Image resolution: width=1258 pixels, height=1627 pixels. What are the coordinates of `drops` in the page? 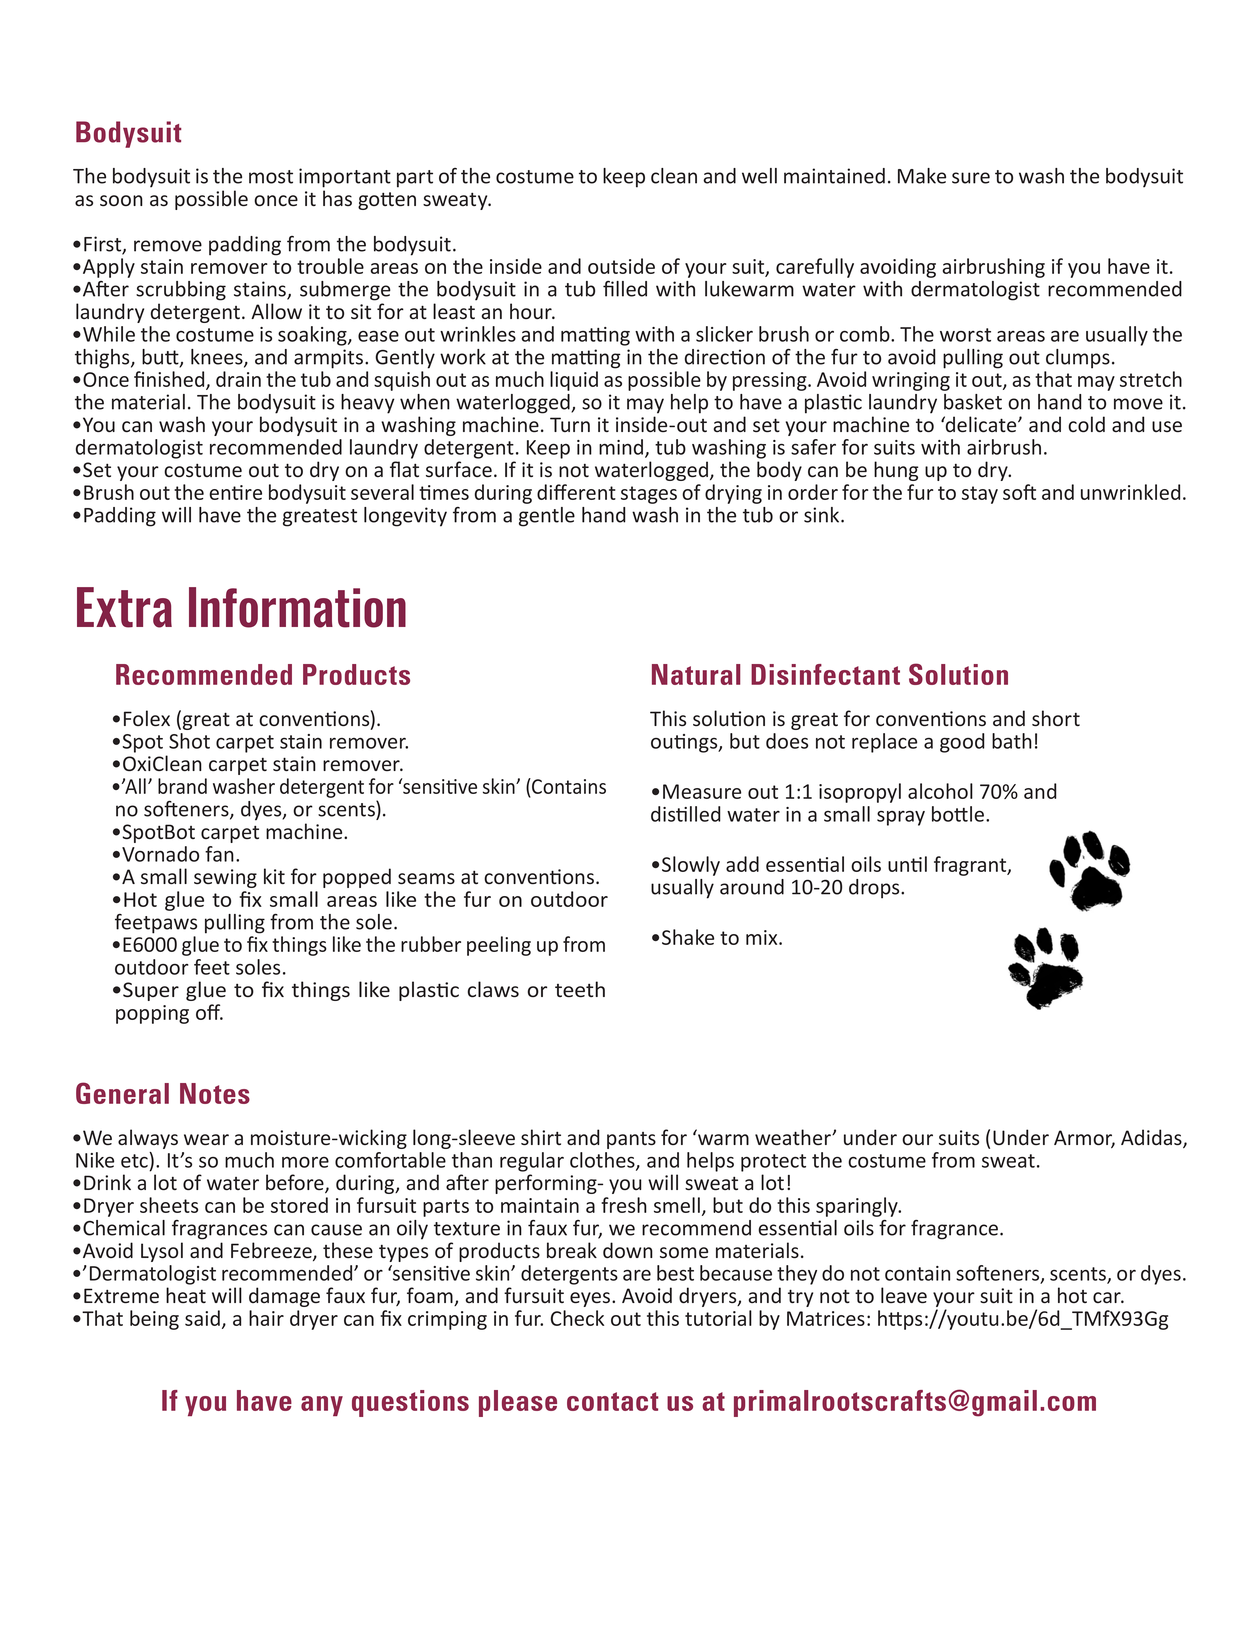 It's located at (875, 889).
